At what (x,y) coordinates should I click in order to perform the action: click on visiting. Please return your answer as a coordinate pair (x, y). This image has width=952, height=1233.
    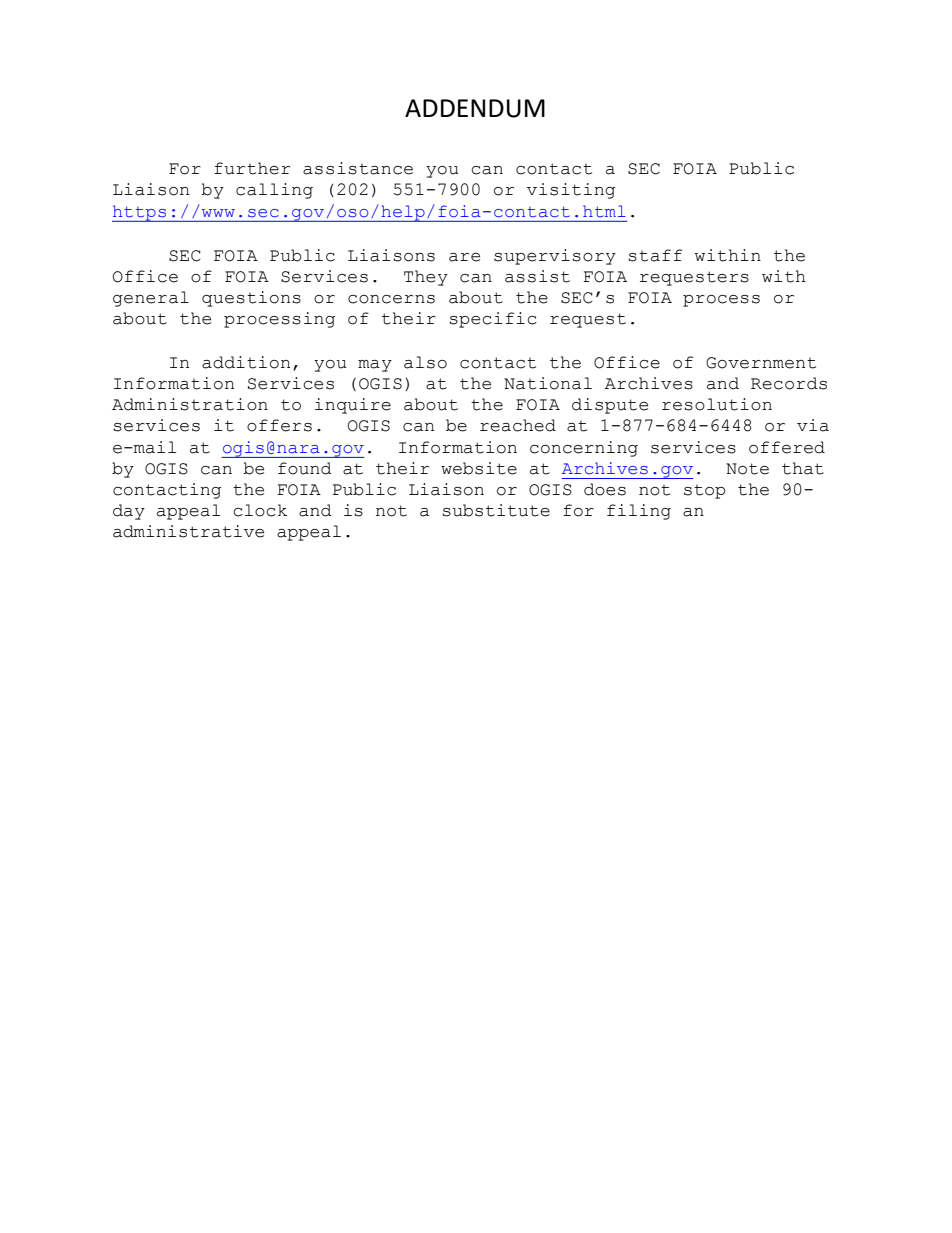
    Looking at the image, I should click on (571, 191).
